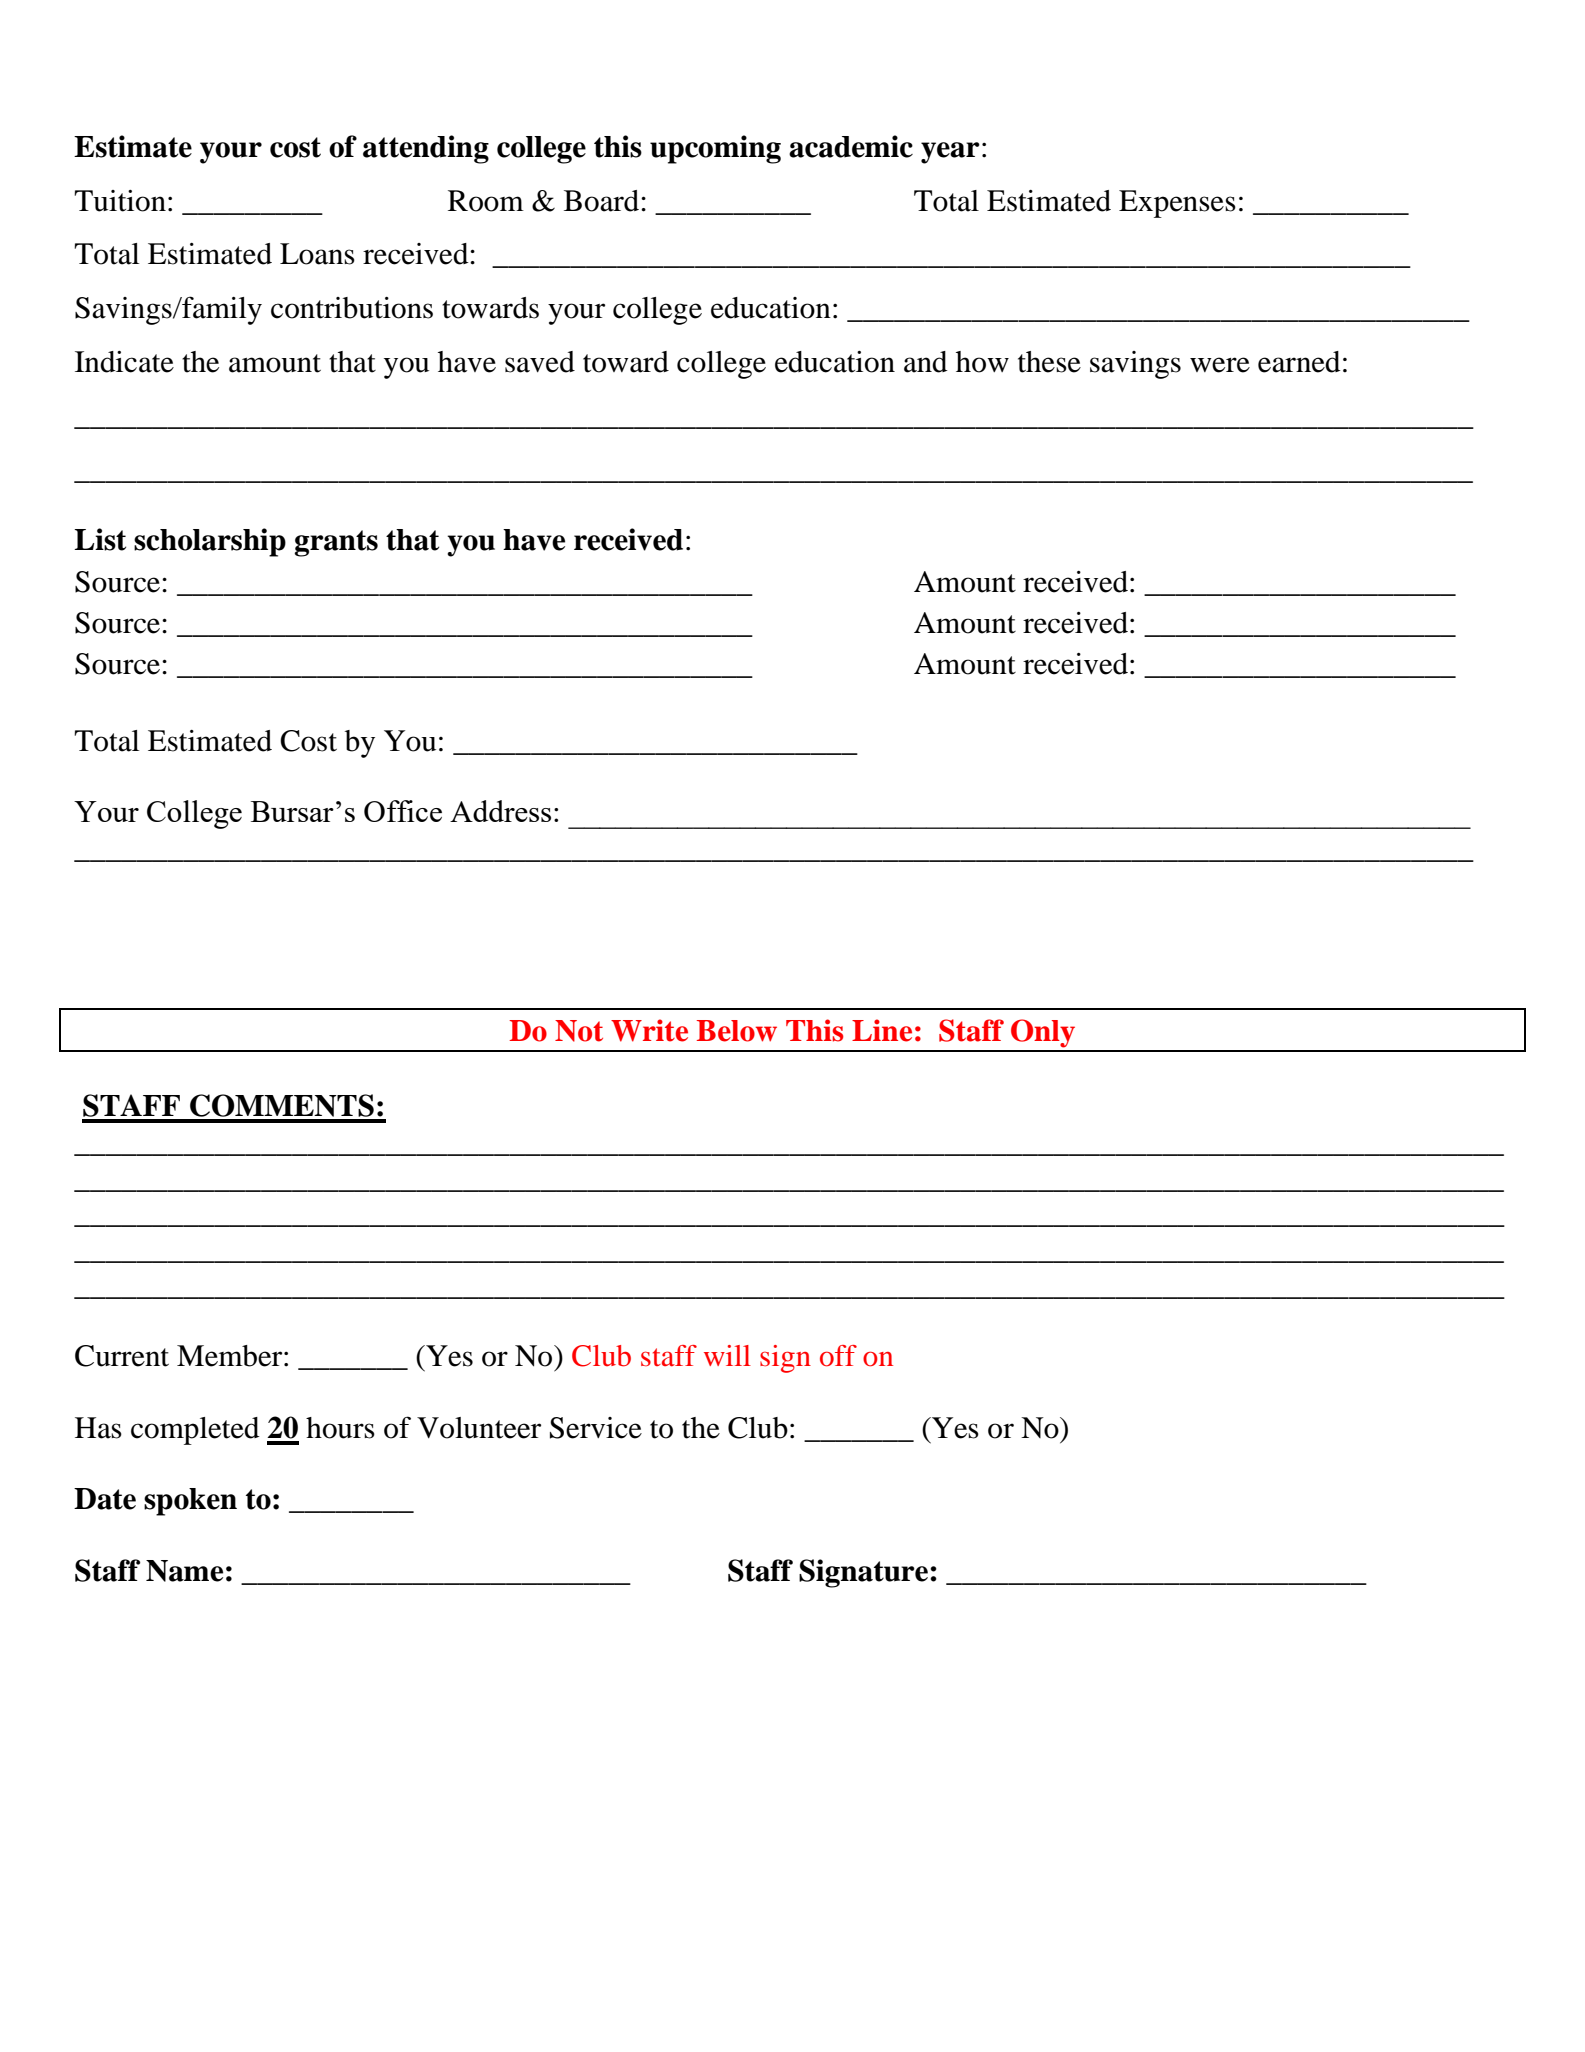  I want to click on Service, so click(596, 1428).
